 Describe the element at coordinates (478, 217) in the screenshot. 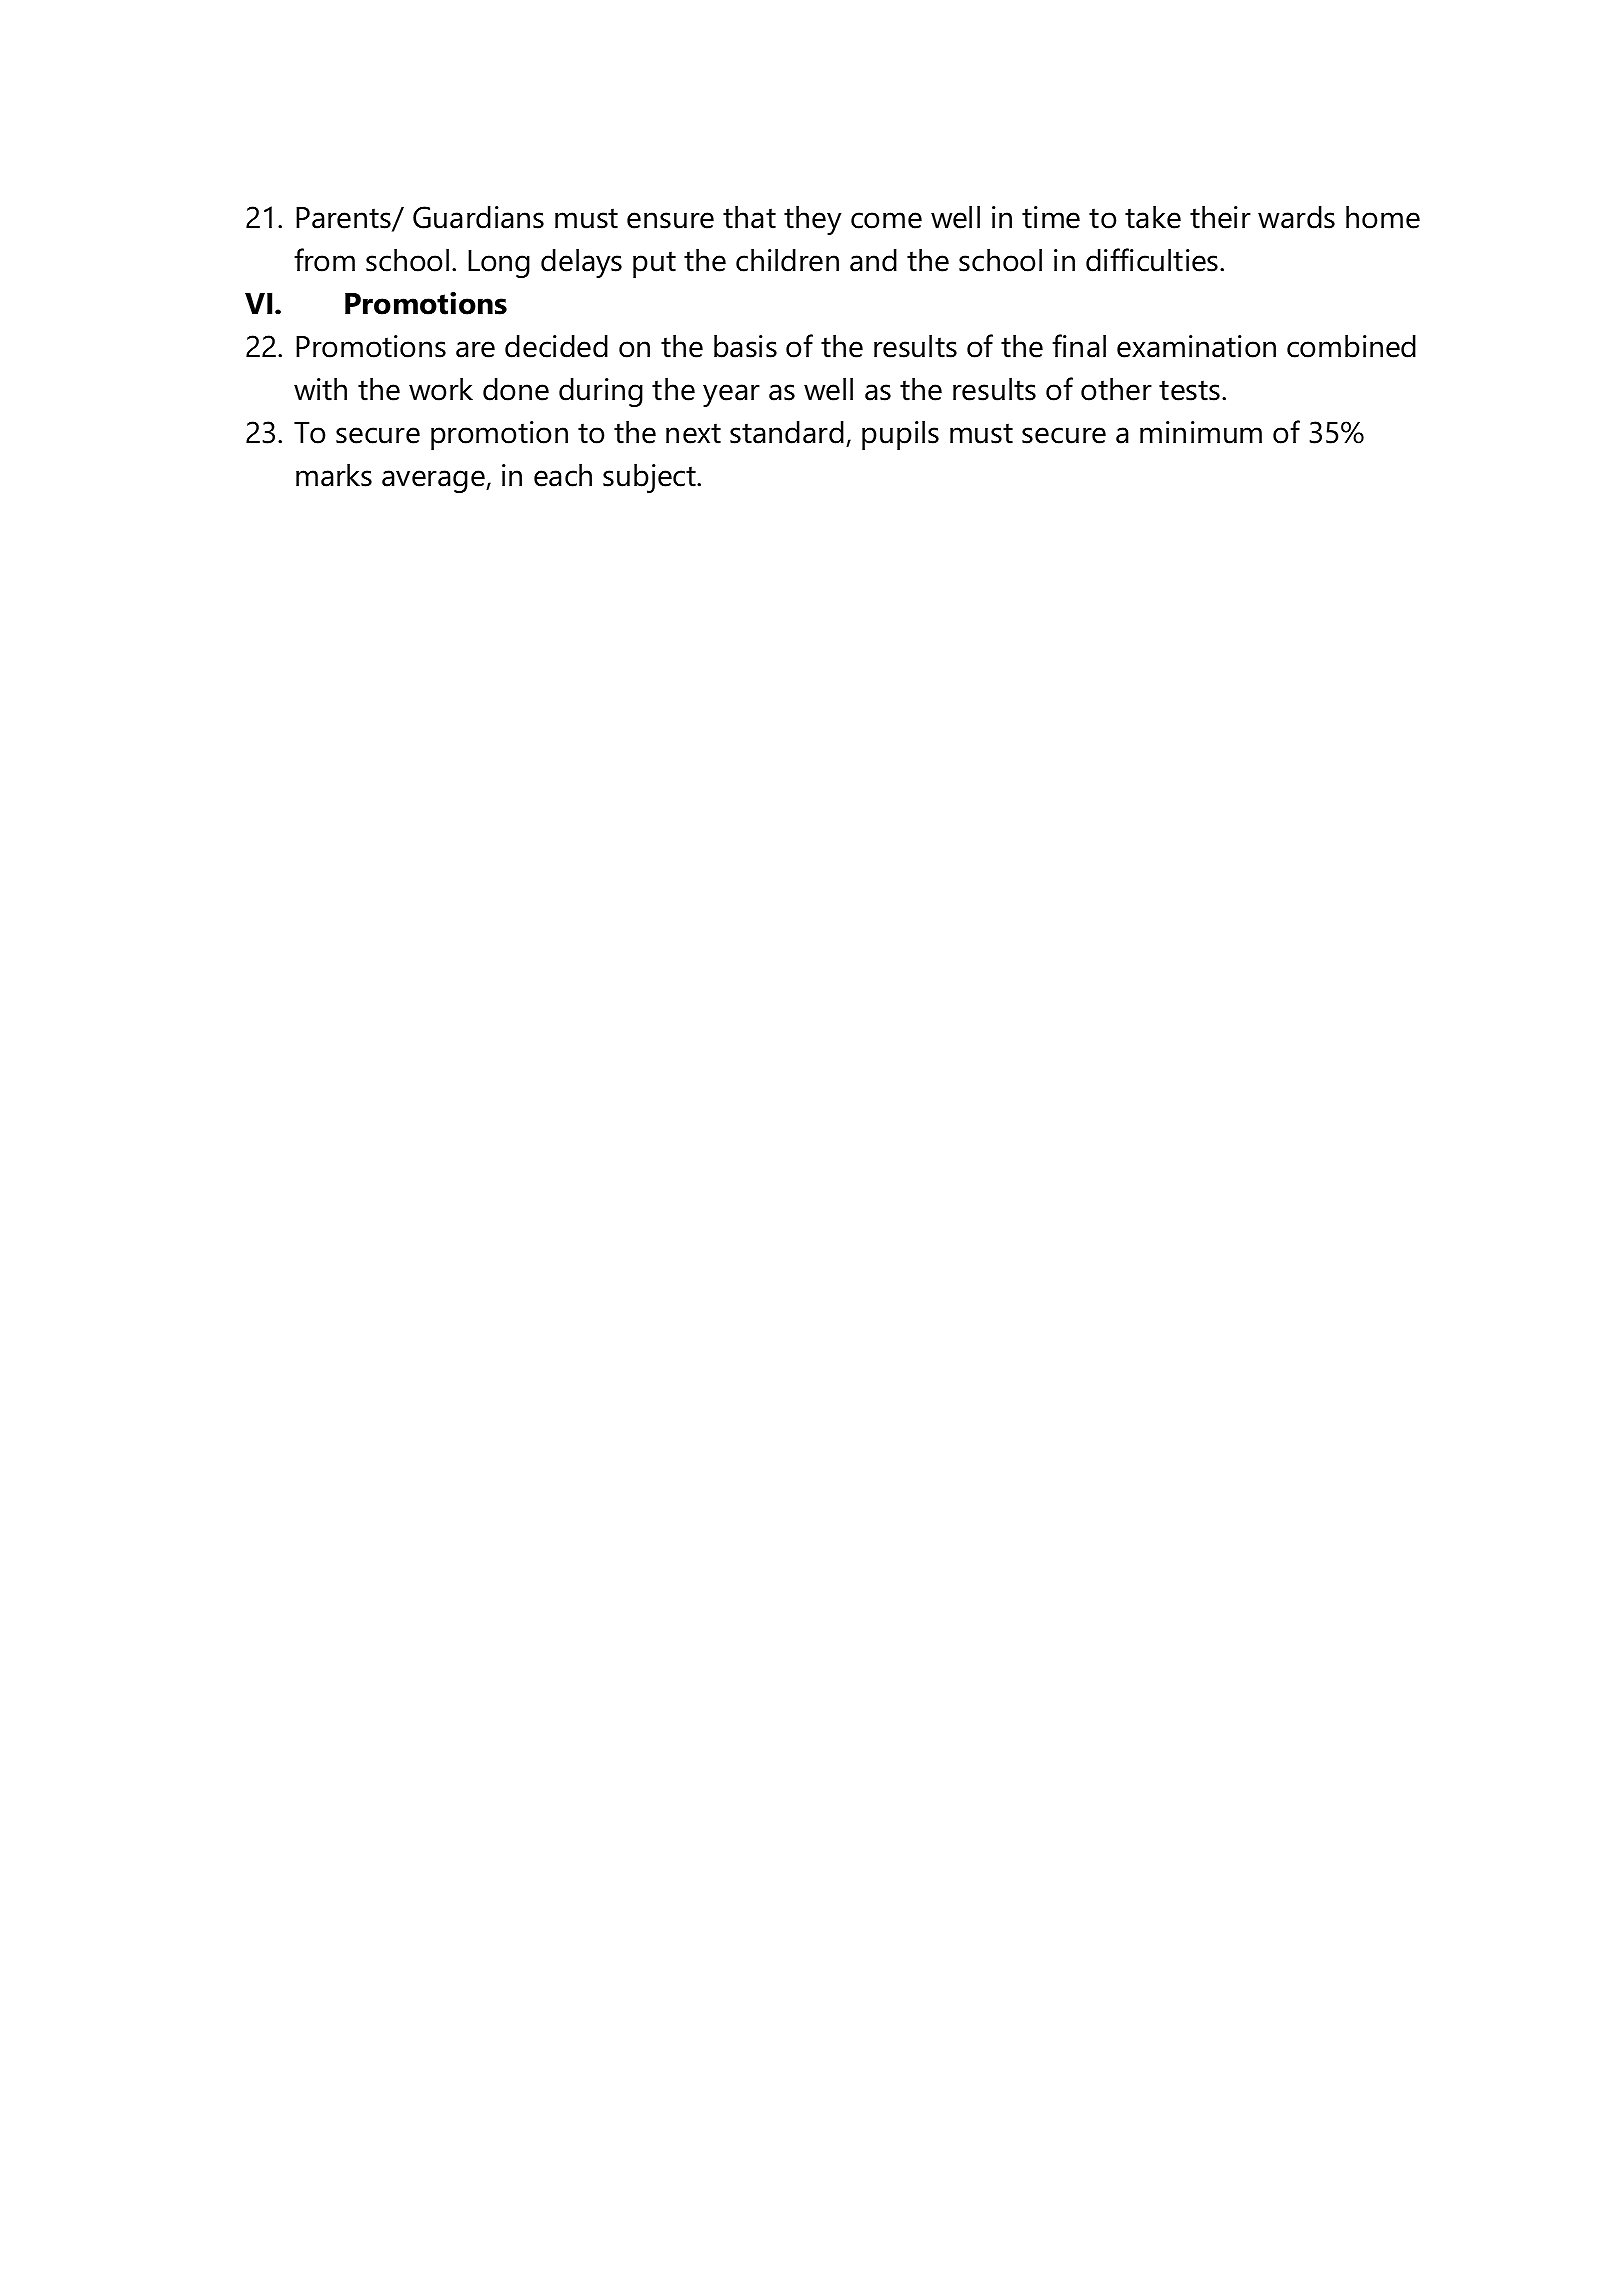

I see `Guardians` at that location.
